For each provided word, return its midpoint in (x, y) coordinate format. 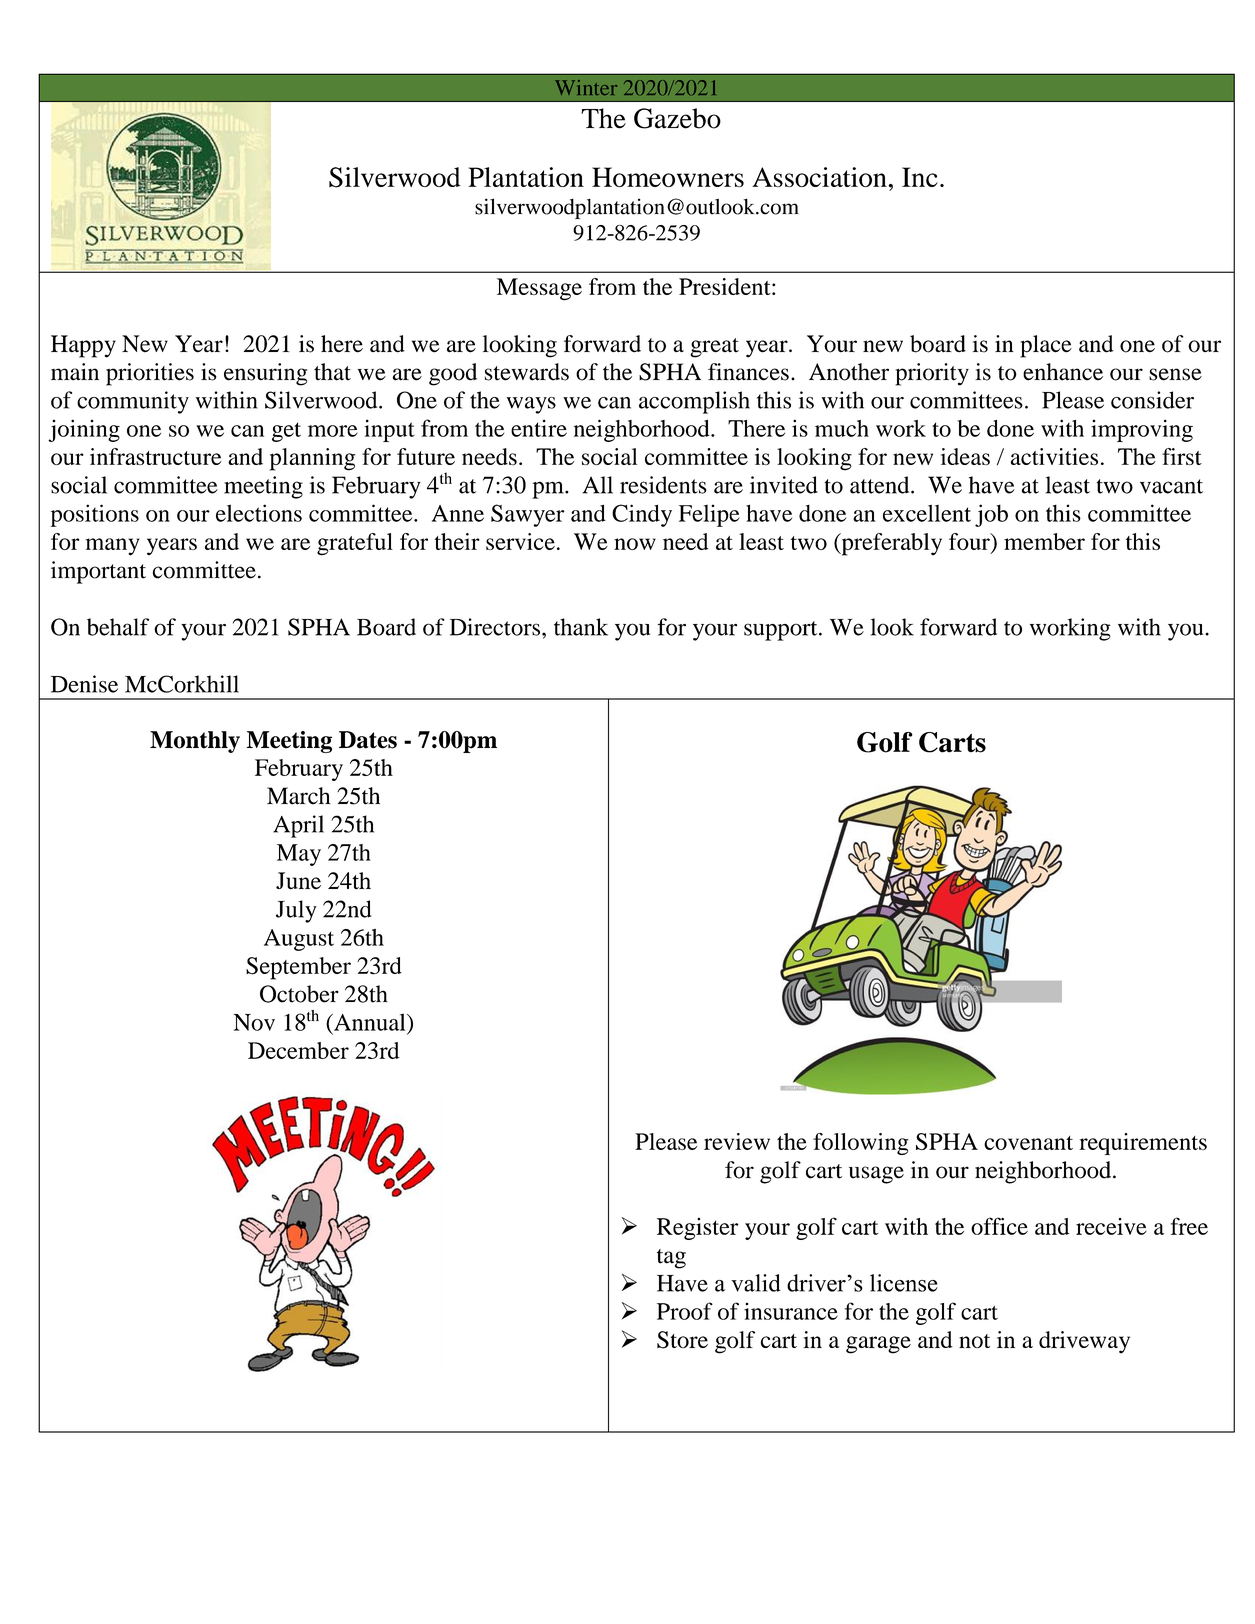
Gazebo (677, 118)
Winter (586, 87)
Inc (920, 177)
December (298, 1050)
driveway (1084, 1342)
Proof (685, 1311)
